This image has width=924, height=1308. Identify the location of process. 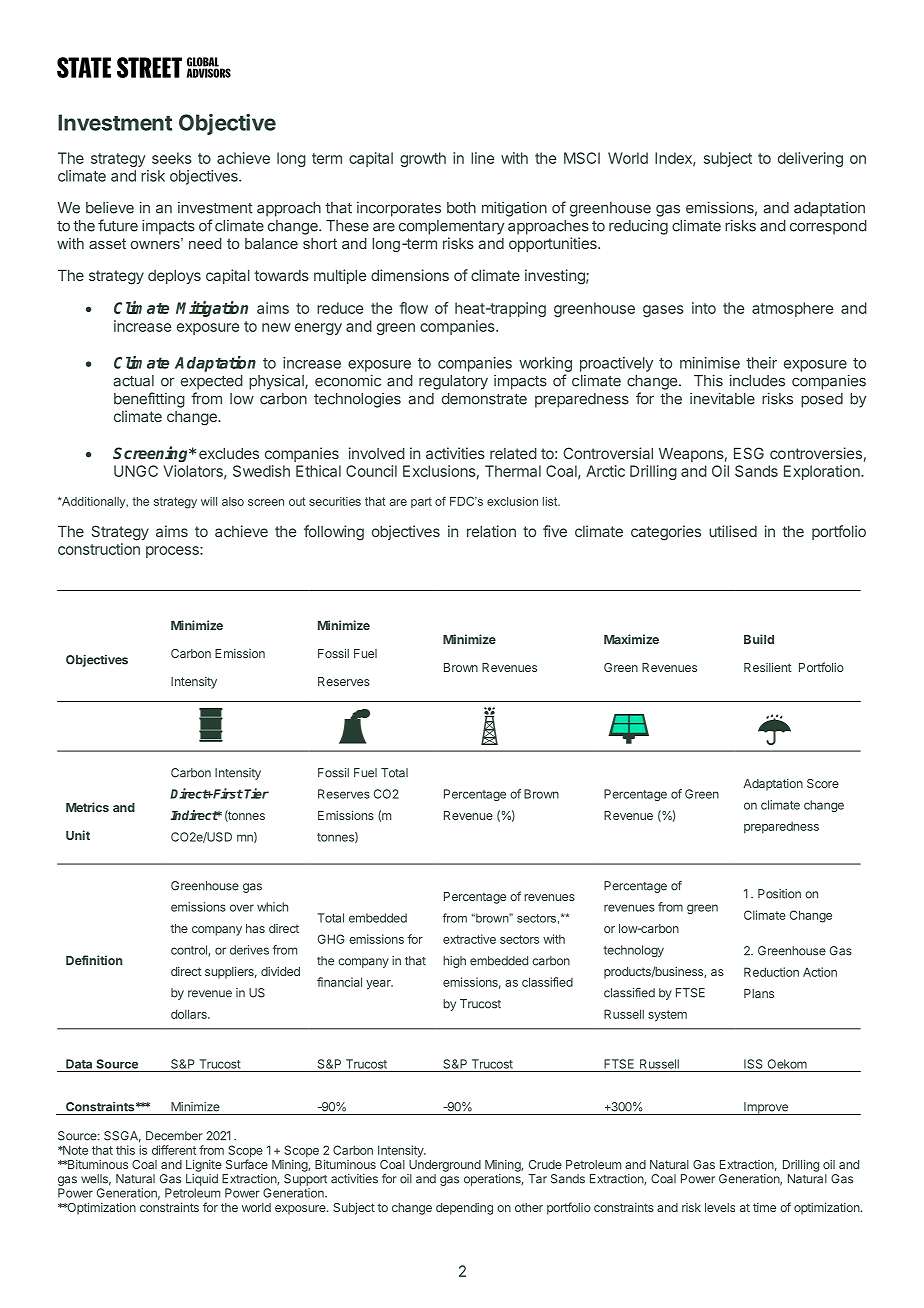
(173, 552).
